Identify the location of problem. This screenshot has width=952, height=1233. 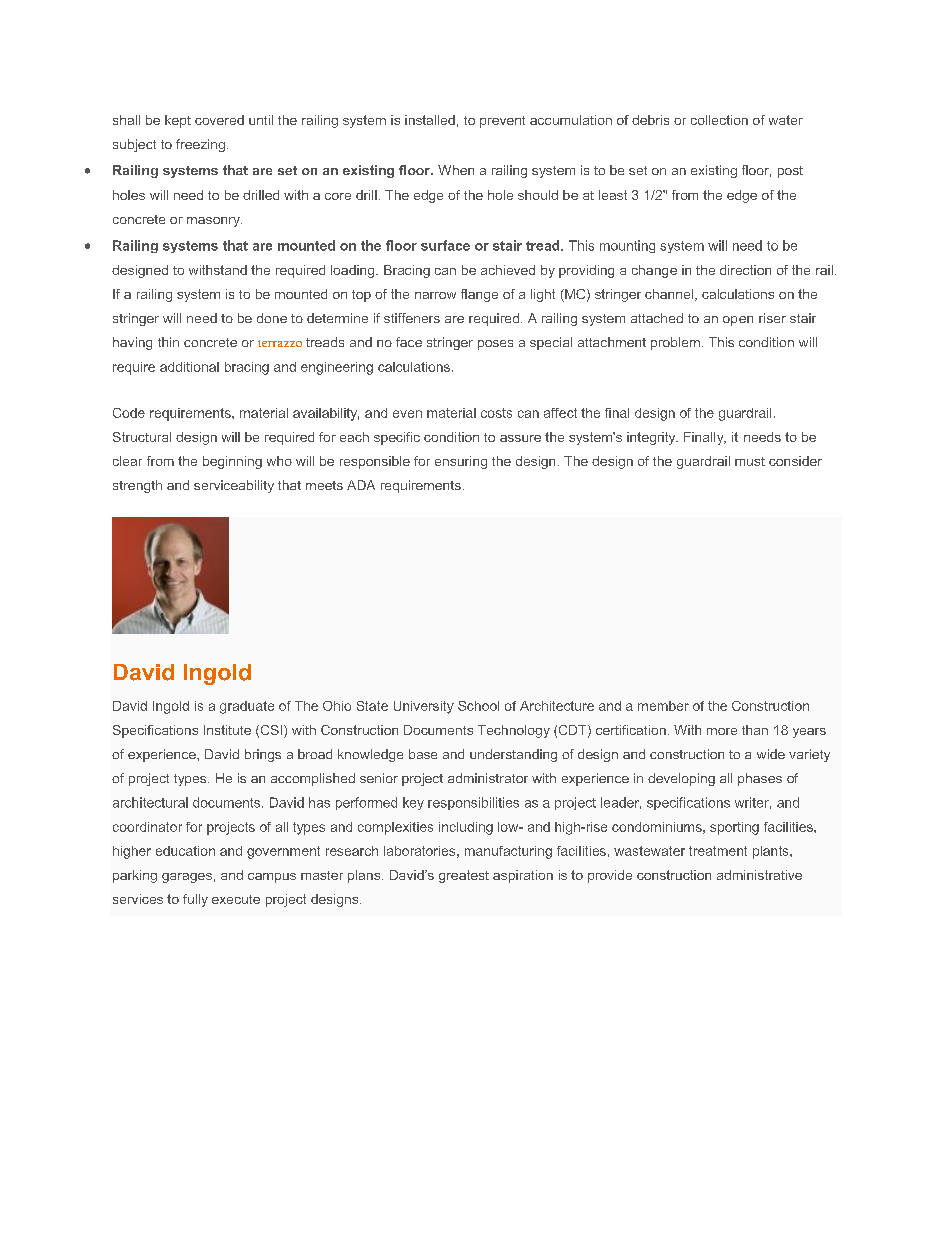
(675, 343).
